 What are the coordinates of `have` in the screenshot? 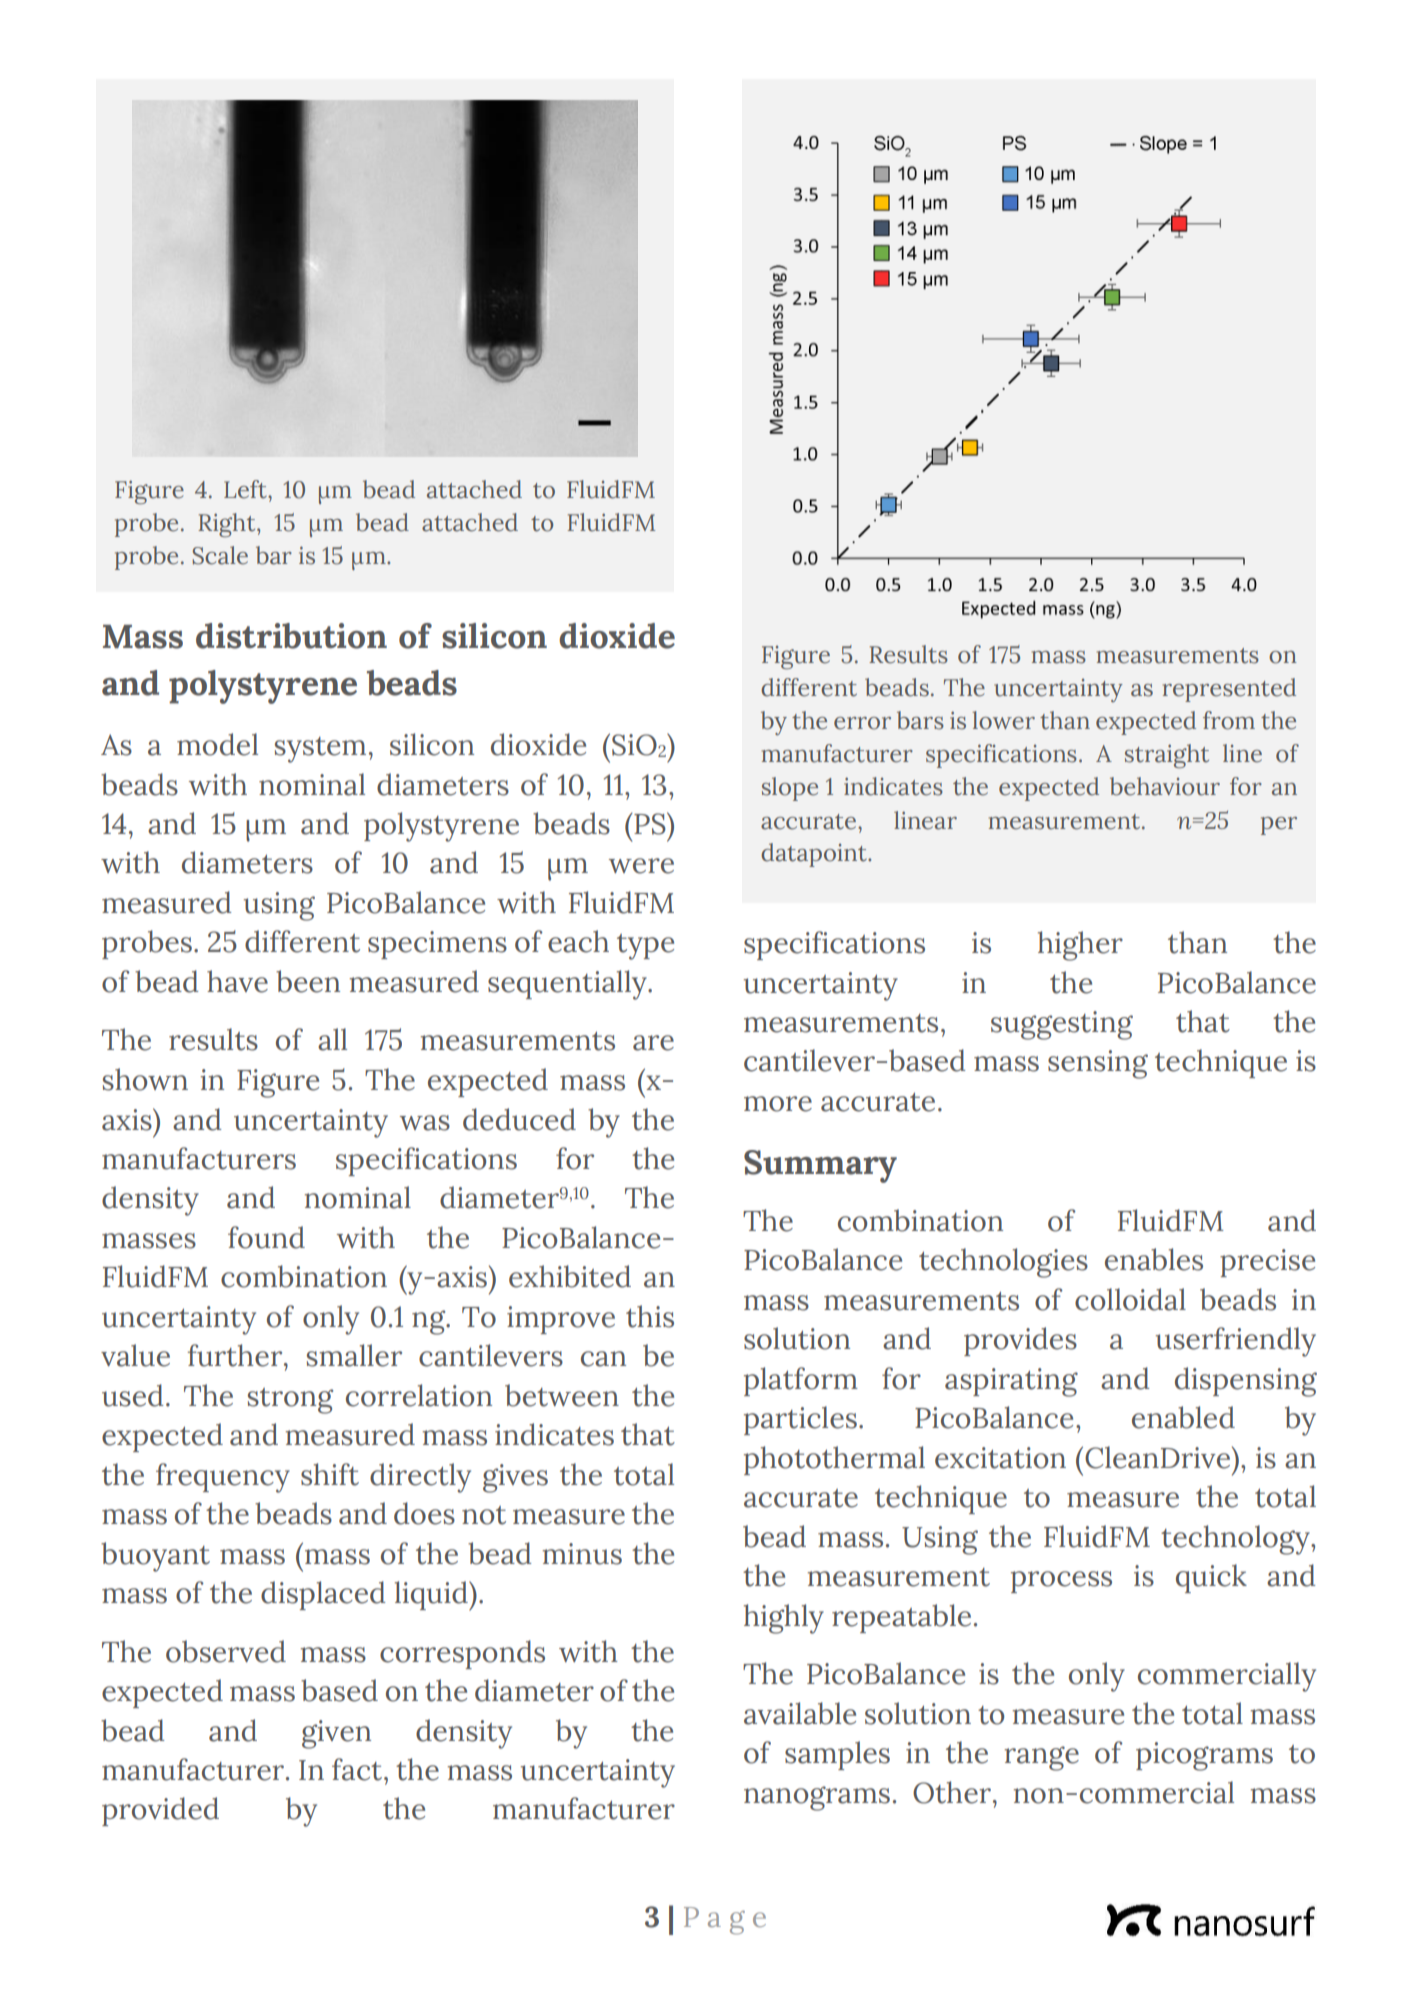 It's located at (237, 981).
